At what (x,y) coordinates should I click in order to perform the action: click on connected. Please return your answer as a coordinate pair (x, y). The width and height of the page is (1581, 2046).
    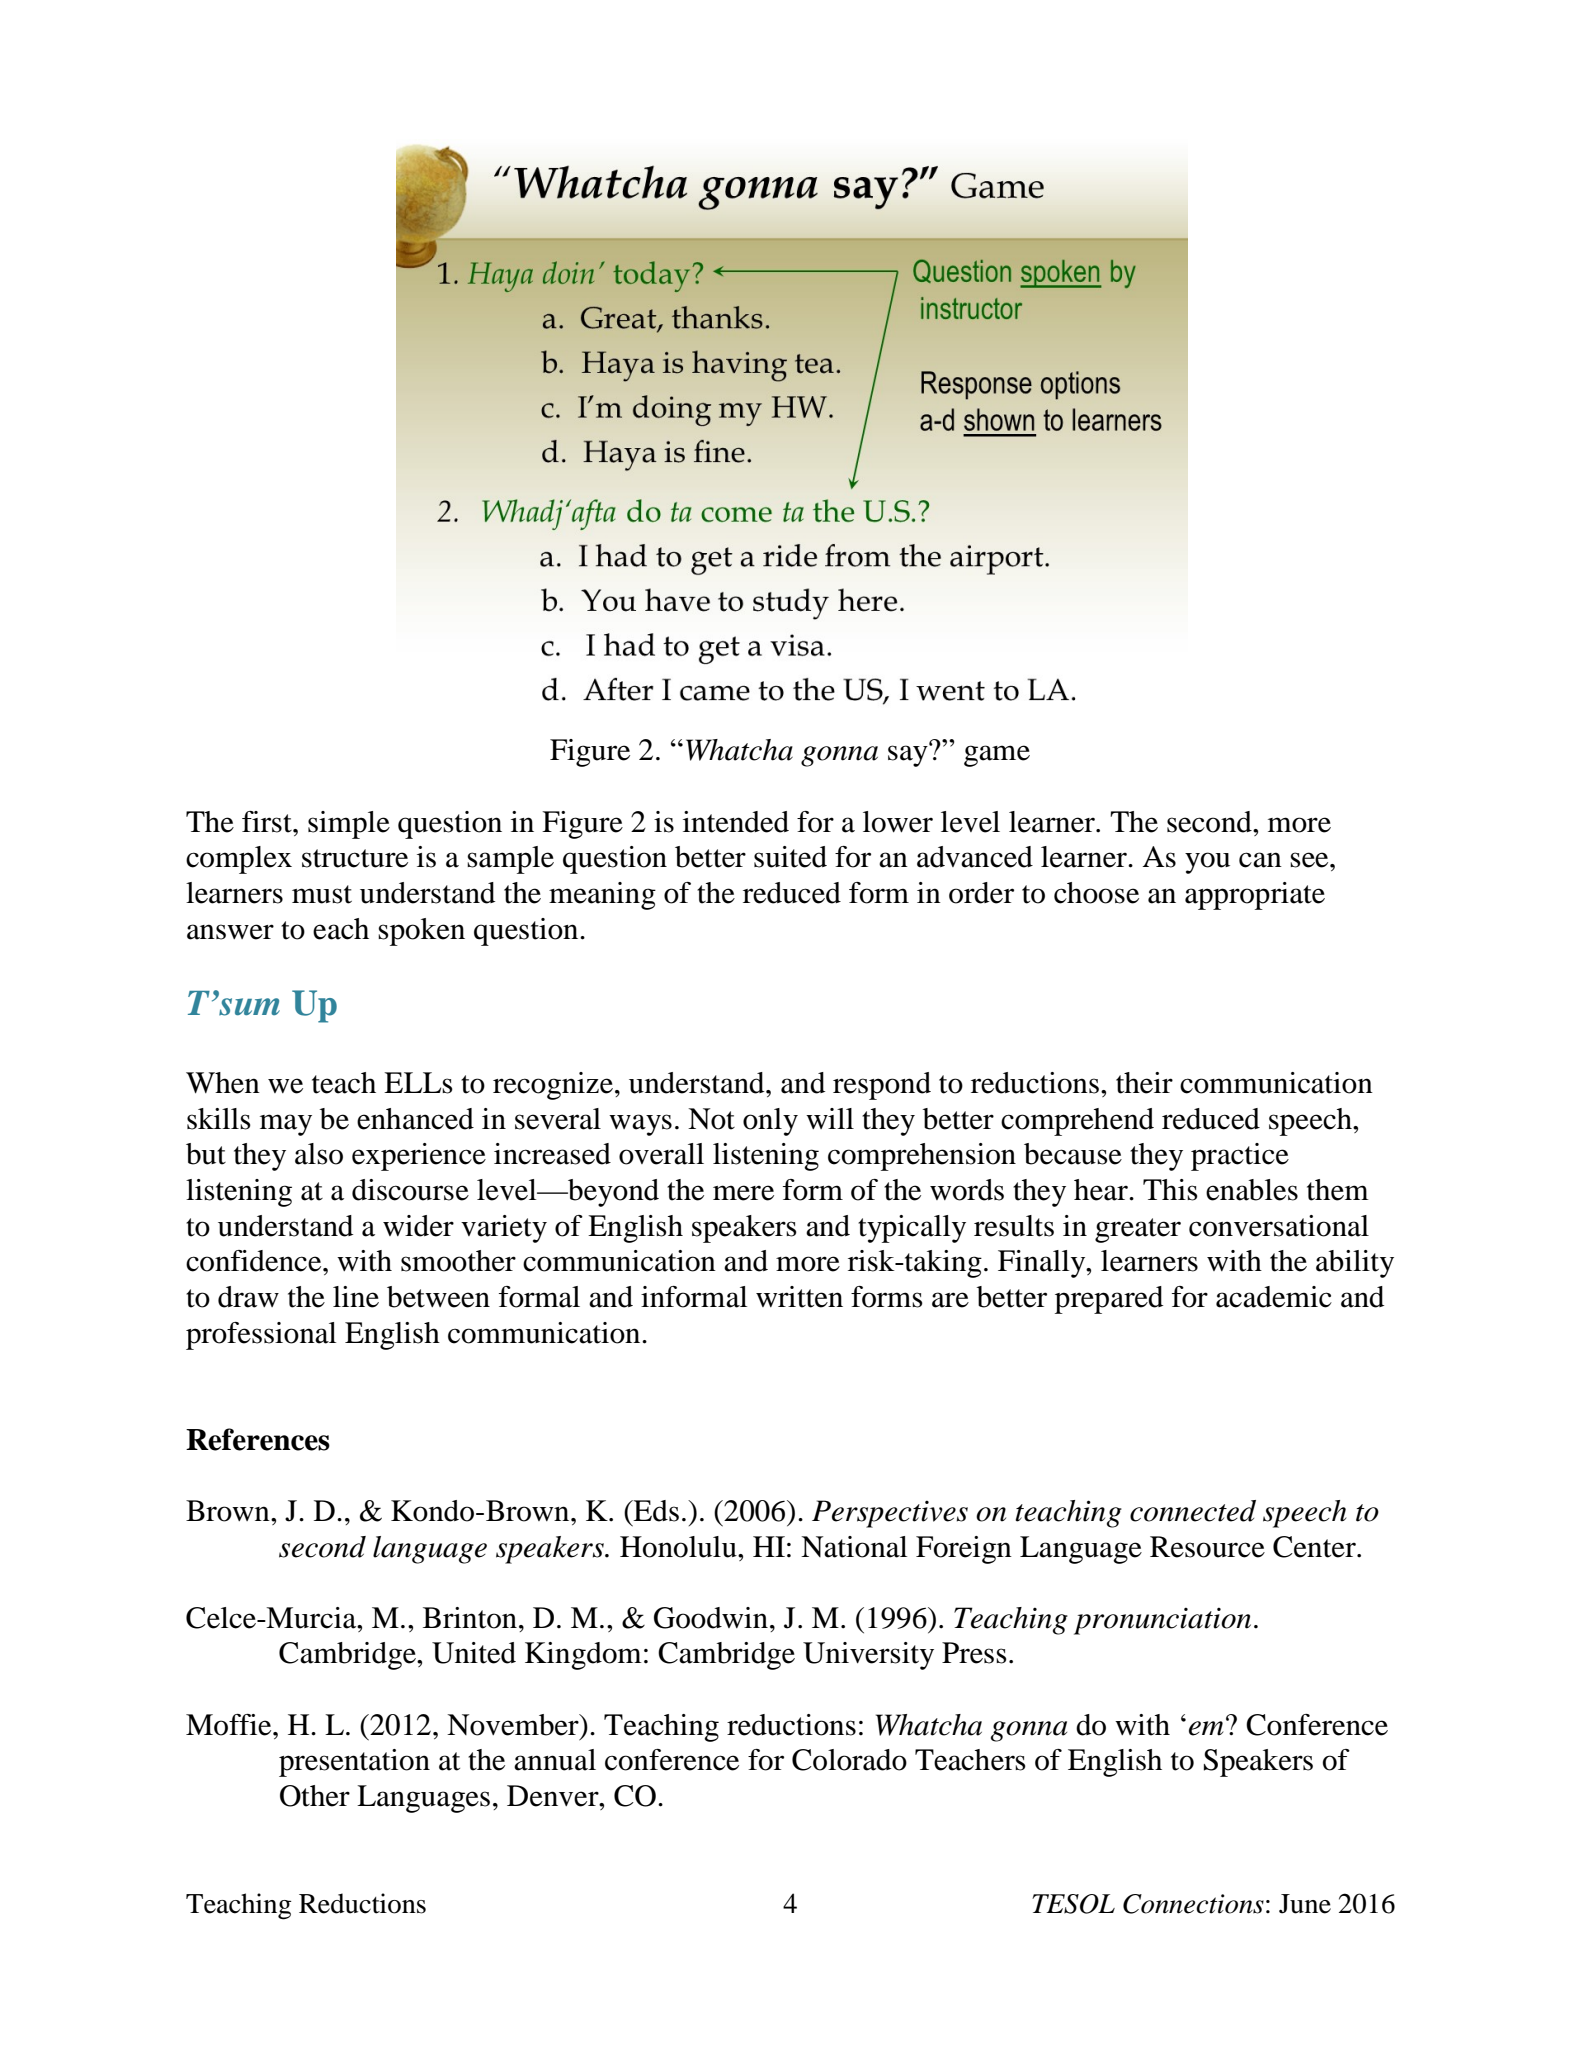
    Looking at the image, I should click on (1193, 1511).
